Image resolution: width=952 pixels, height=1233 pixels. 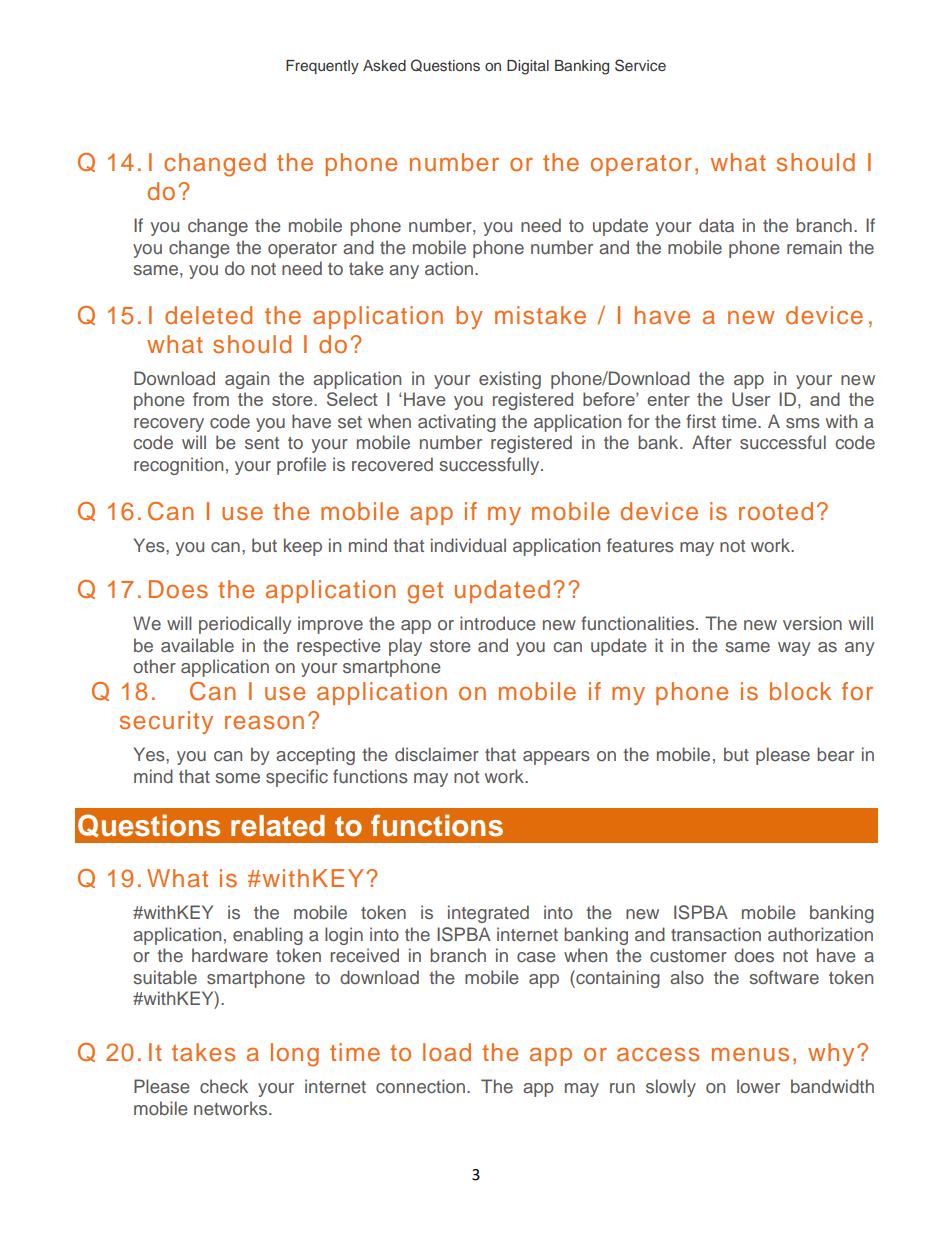 What do you see at coordinates (640, 65) in the screenshot?
I see `Service` at bounding box center [640, 65].
